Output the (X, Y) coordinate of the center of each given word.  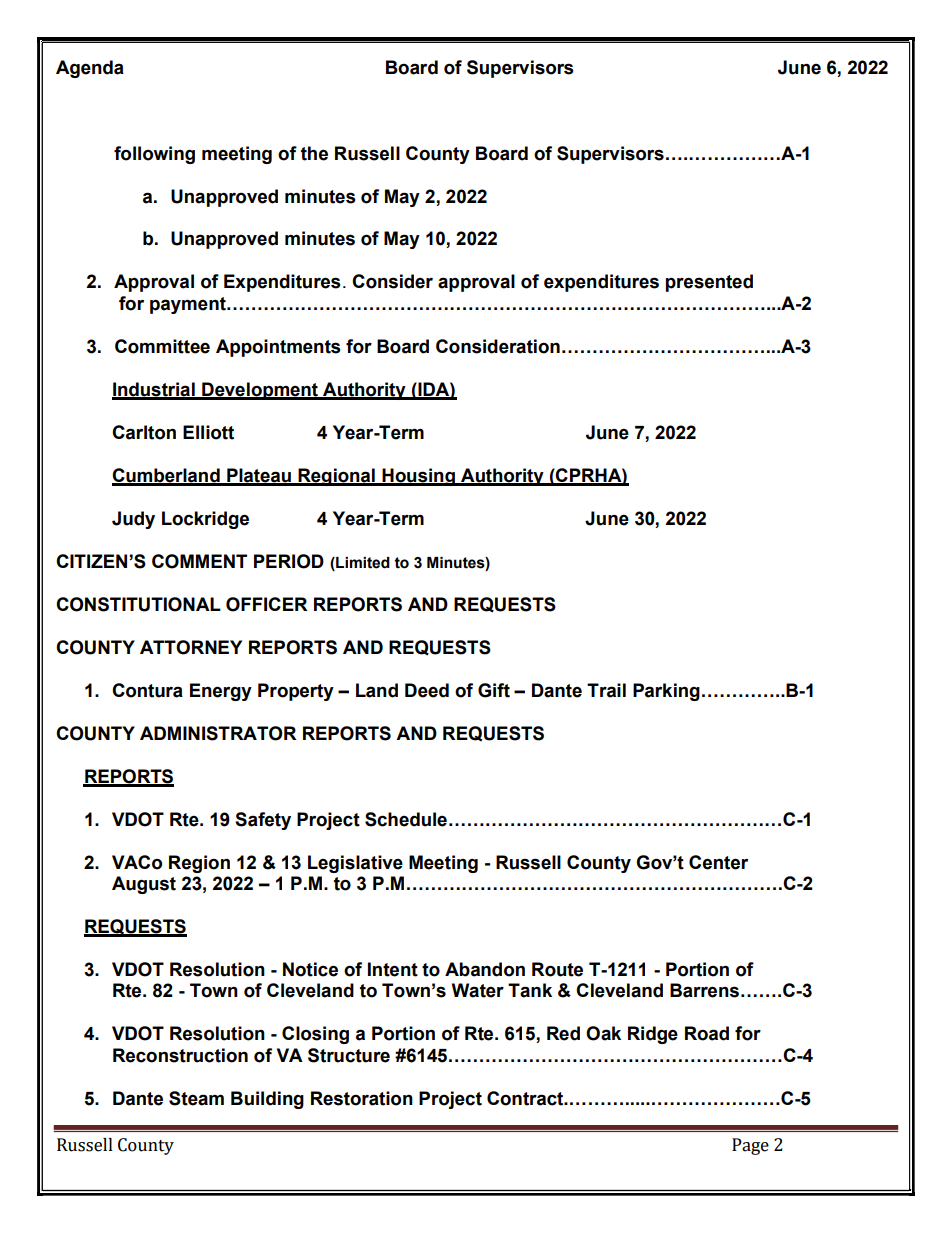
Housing (418, 477)
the (314, 153)
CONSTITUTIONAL (138, 604)
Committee (162, 346)
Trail (606, 690)
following (154, 155)
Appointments (278, 348)
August (144, 885)
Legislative (355, 864)
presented (709, 283)
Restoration (362, 1098)
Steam (196, 1098)
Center (718, 862)
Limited (362, 563)
